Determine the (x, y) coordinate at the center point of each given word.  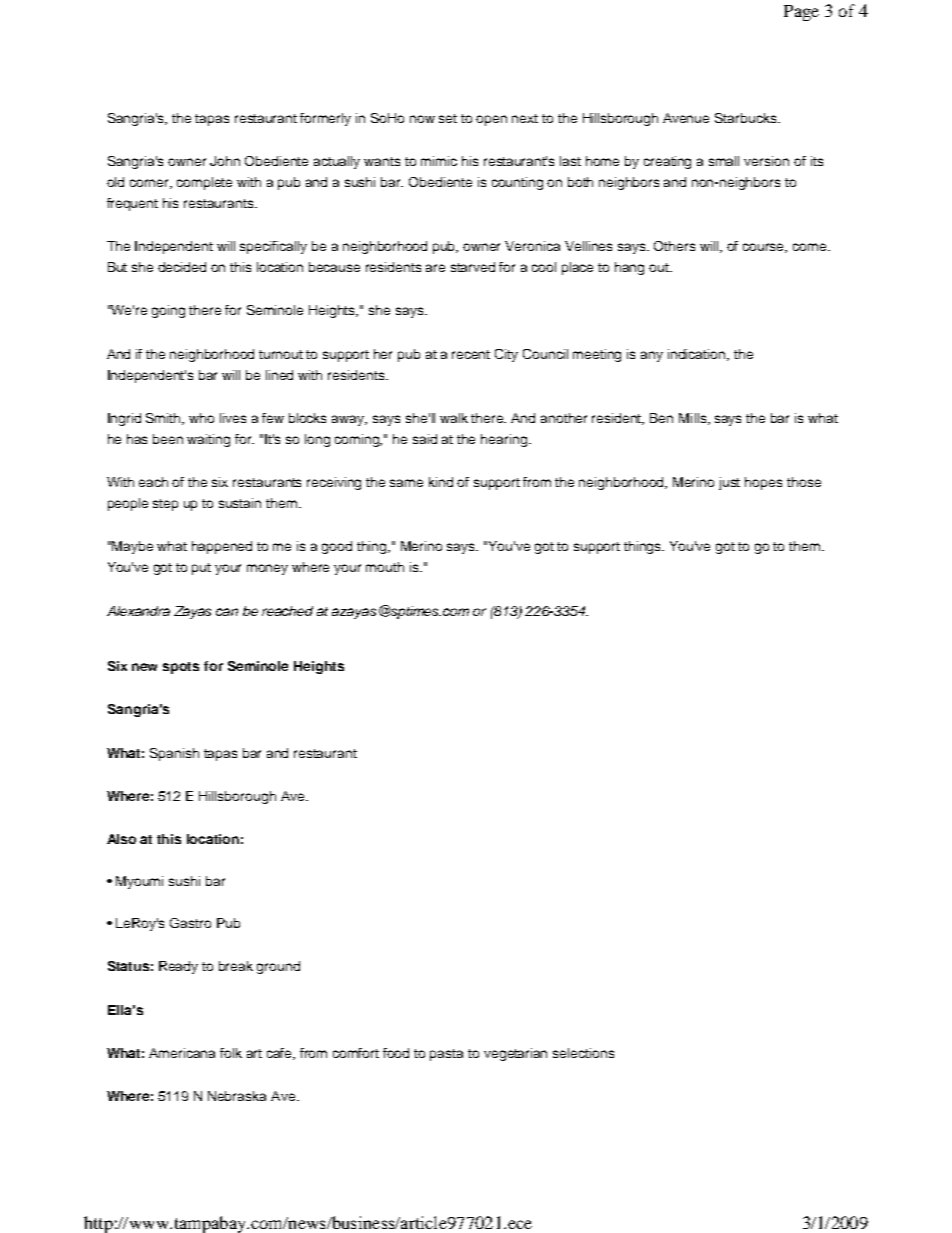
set (448, 118)
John (225, 161)
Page (801, 13)
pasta (446, 1055)
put (201, 569)
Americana (182, 1053)
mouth (385, 567)
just (729, 483)
